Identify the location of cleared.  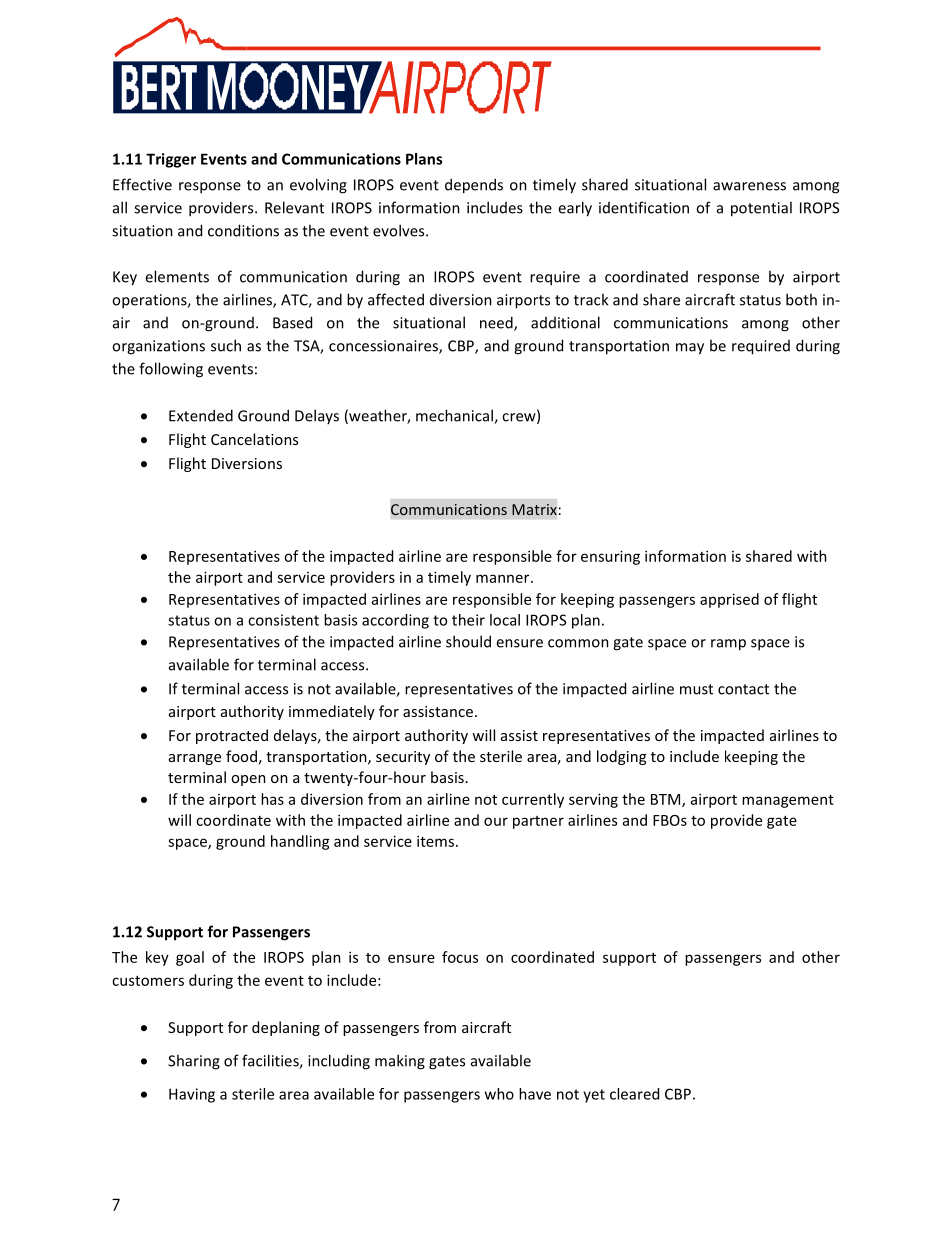
(634, 1094).
